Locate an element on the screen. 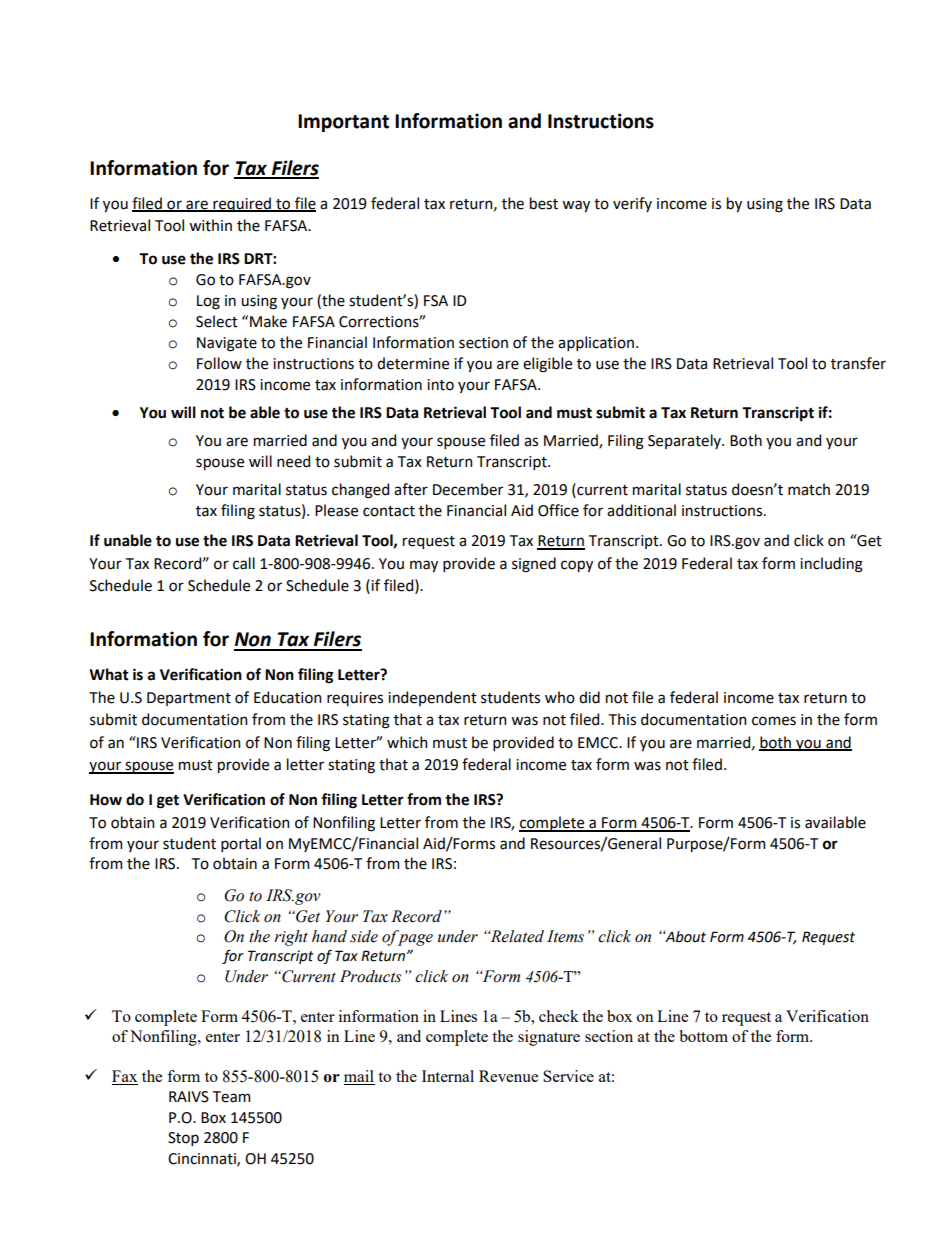 The image size is (952, 1233). comes is located at coordinates (774, 721).
